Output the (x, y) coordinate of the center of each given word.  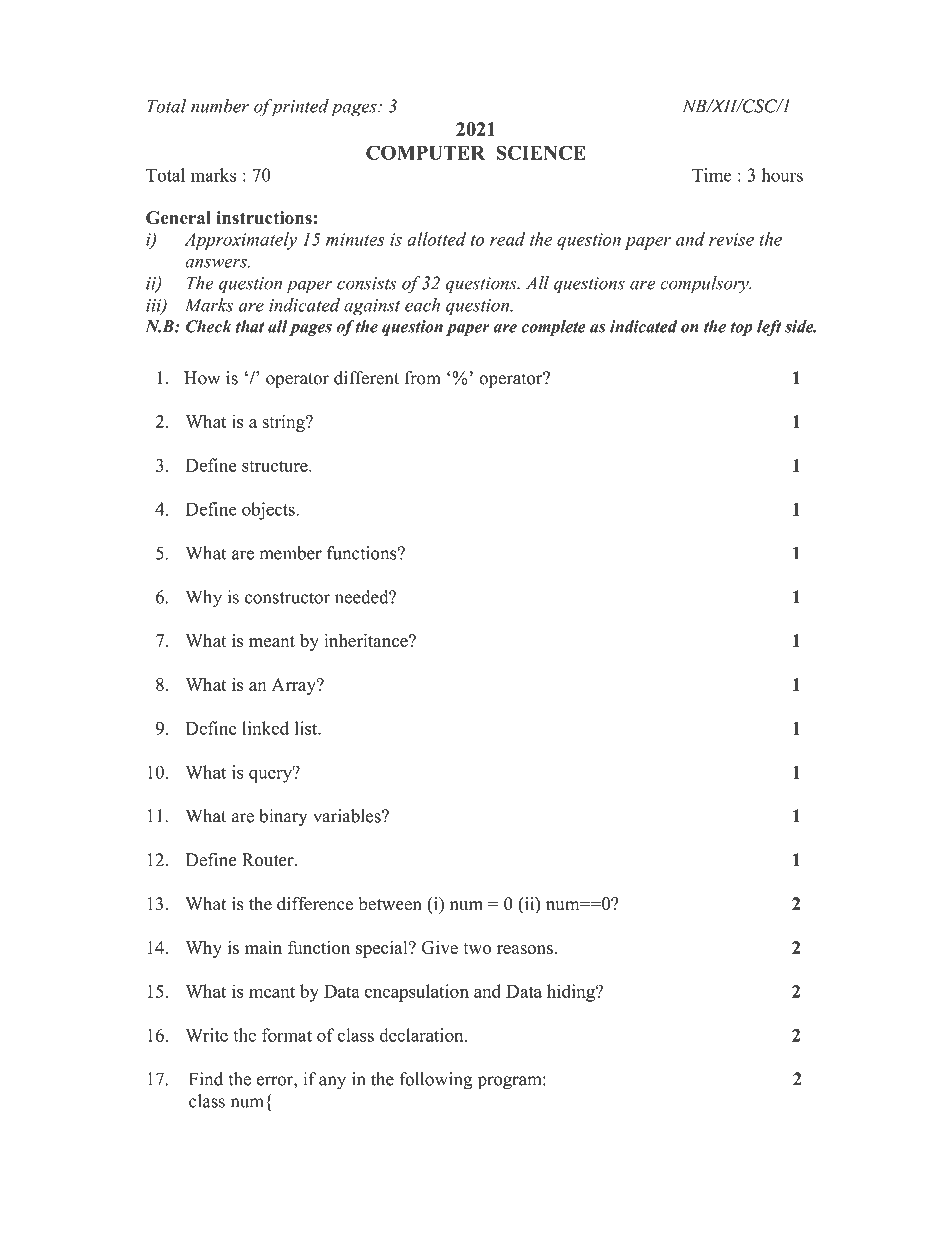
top (741, 329)
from (423, 378)
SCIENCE (541, 152)
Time (712, 175)
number (220, 106)
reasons (525, 950)
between (390, 904)
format (287, 1035)
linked (265, 728)
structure (276, 466)
